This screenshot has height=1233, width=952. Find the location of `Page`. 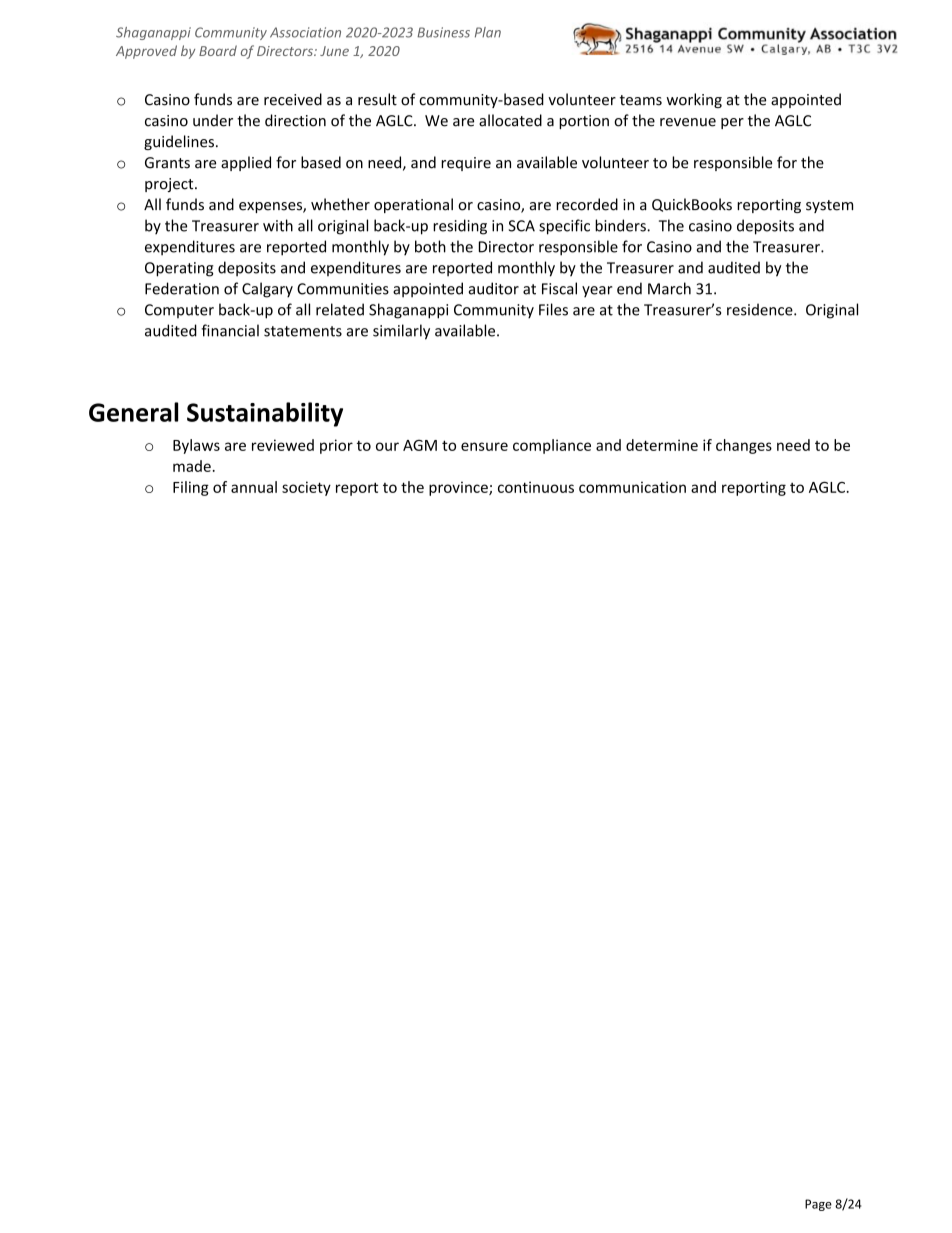

Page is located at coordinates (818, 1205).
